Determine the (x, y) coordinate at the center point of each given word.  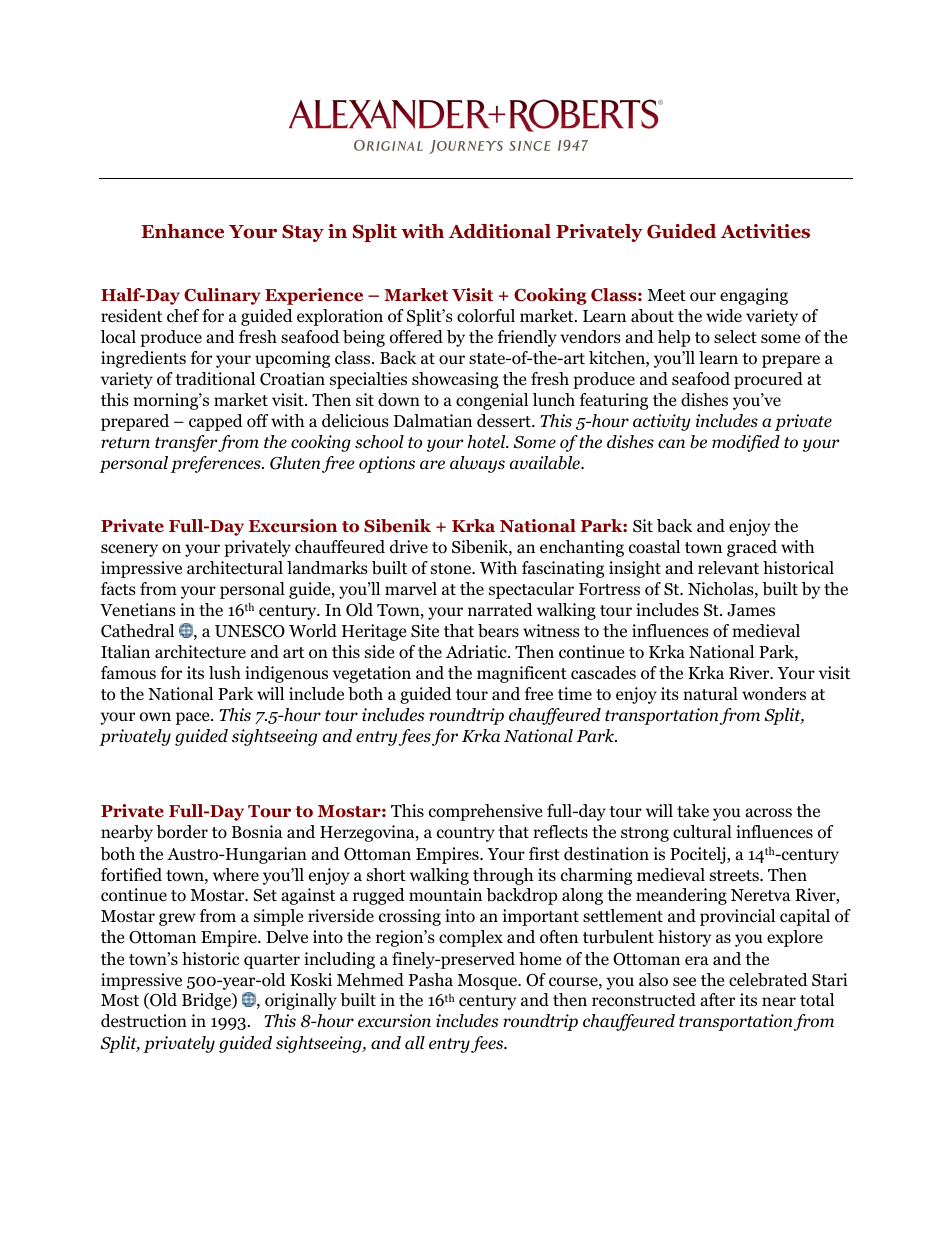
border (182, 832)
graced (752, 548)
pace (194, 718)
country (466, 834)
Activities (765, 231)
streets (735, 875)
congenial (492, 401)
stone (452, 569)
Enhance (182, 231)
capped (216, 422)
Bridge (207, 1001)
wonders (774, 694)
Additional (500, 231)
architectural (235, 567)
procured (768, 380)
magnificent (522, 674)
